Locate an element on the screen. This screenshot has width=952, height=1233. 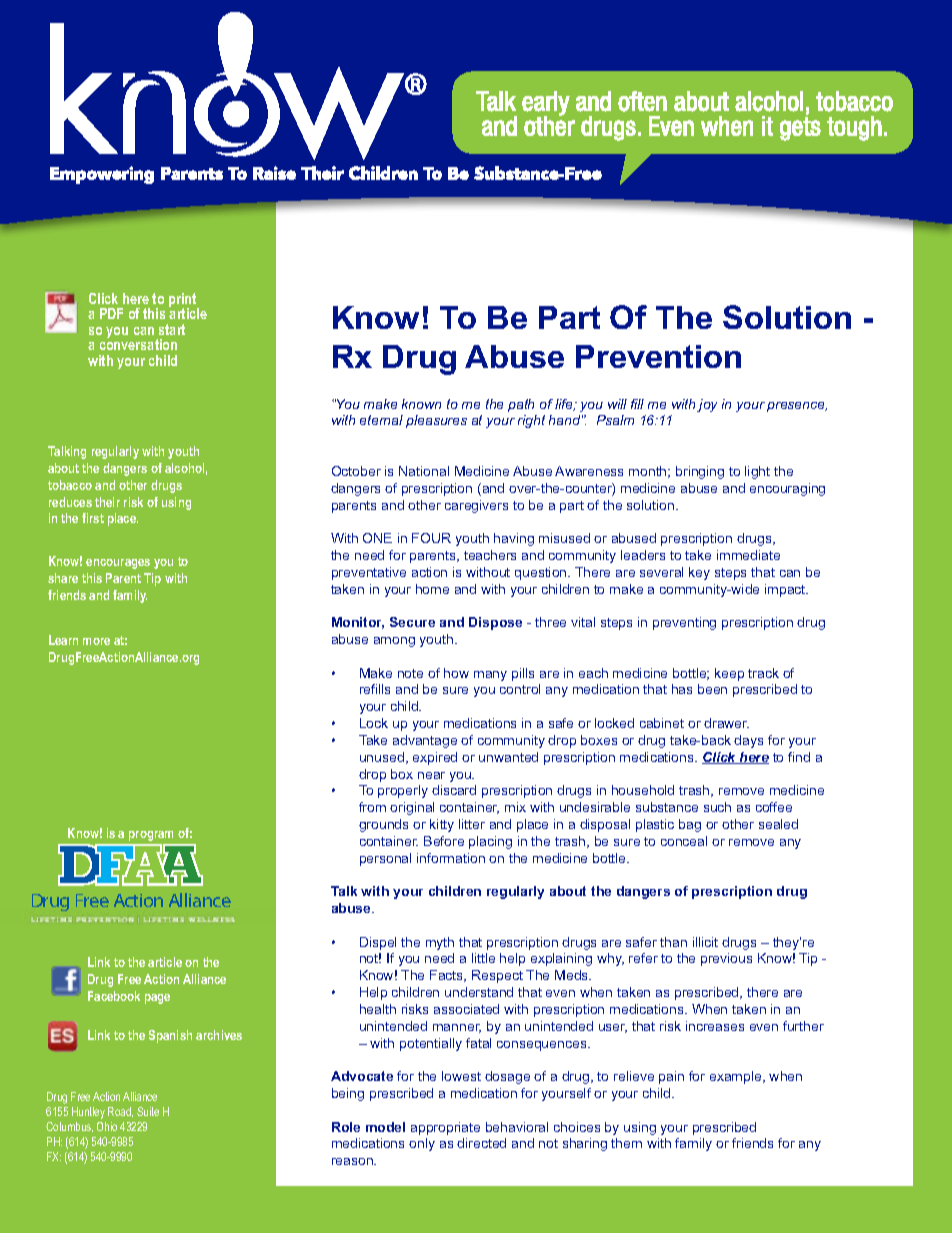
start is located at coordinates (172, 329).
